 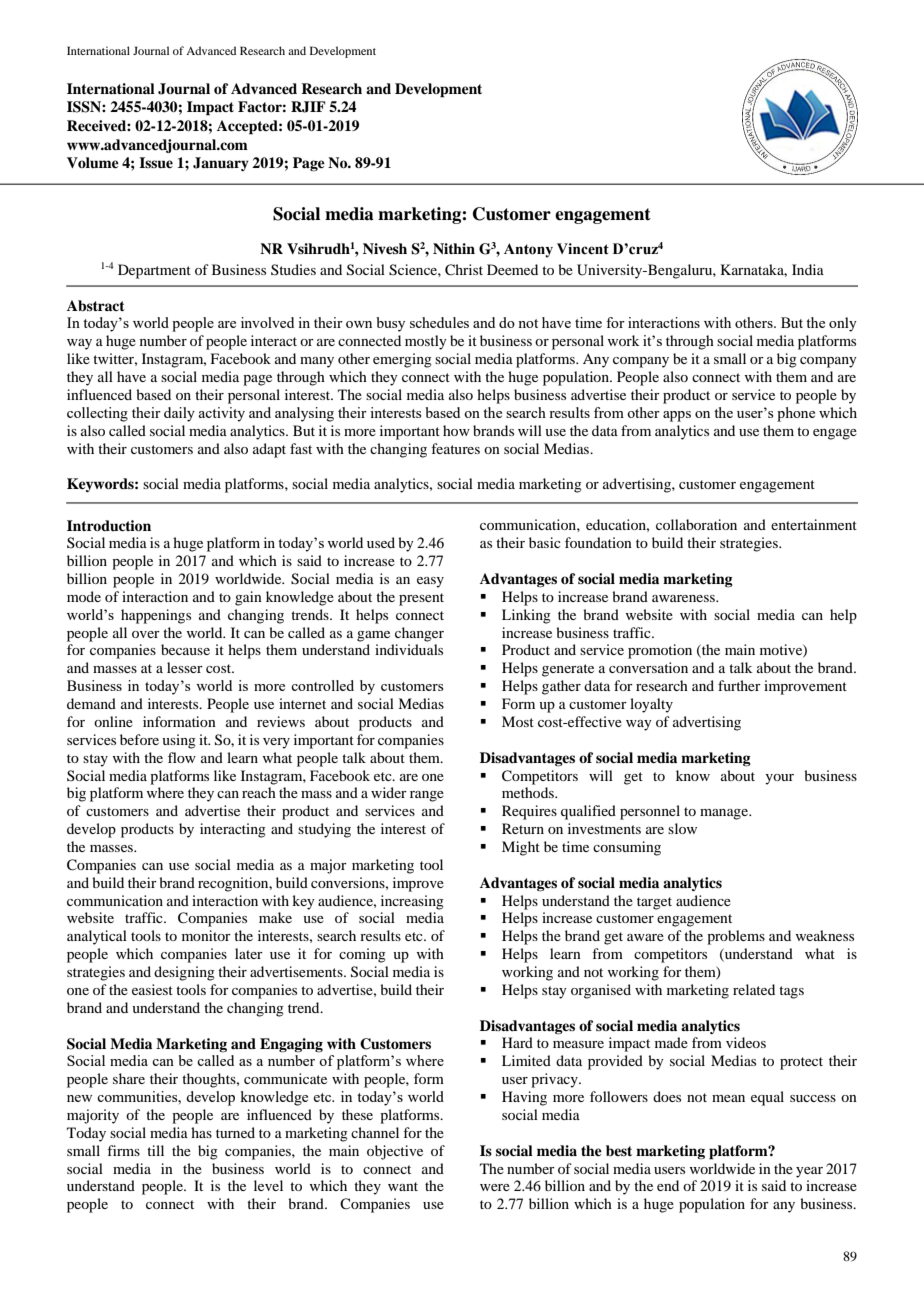 I want to click on individuals, so click(x=409, y=649).
